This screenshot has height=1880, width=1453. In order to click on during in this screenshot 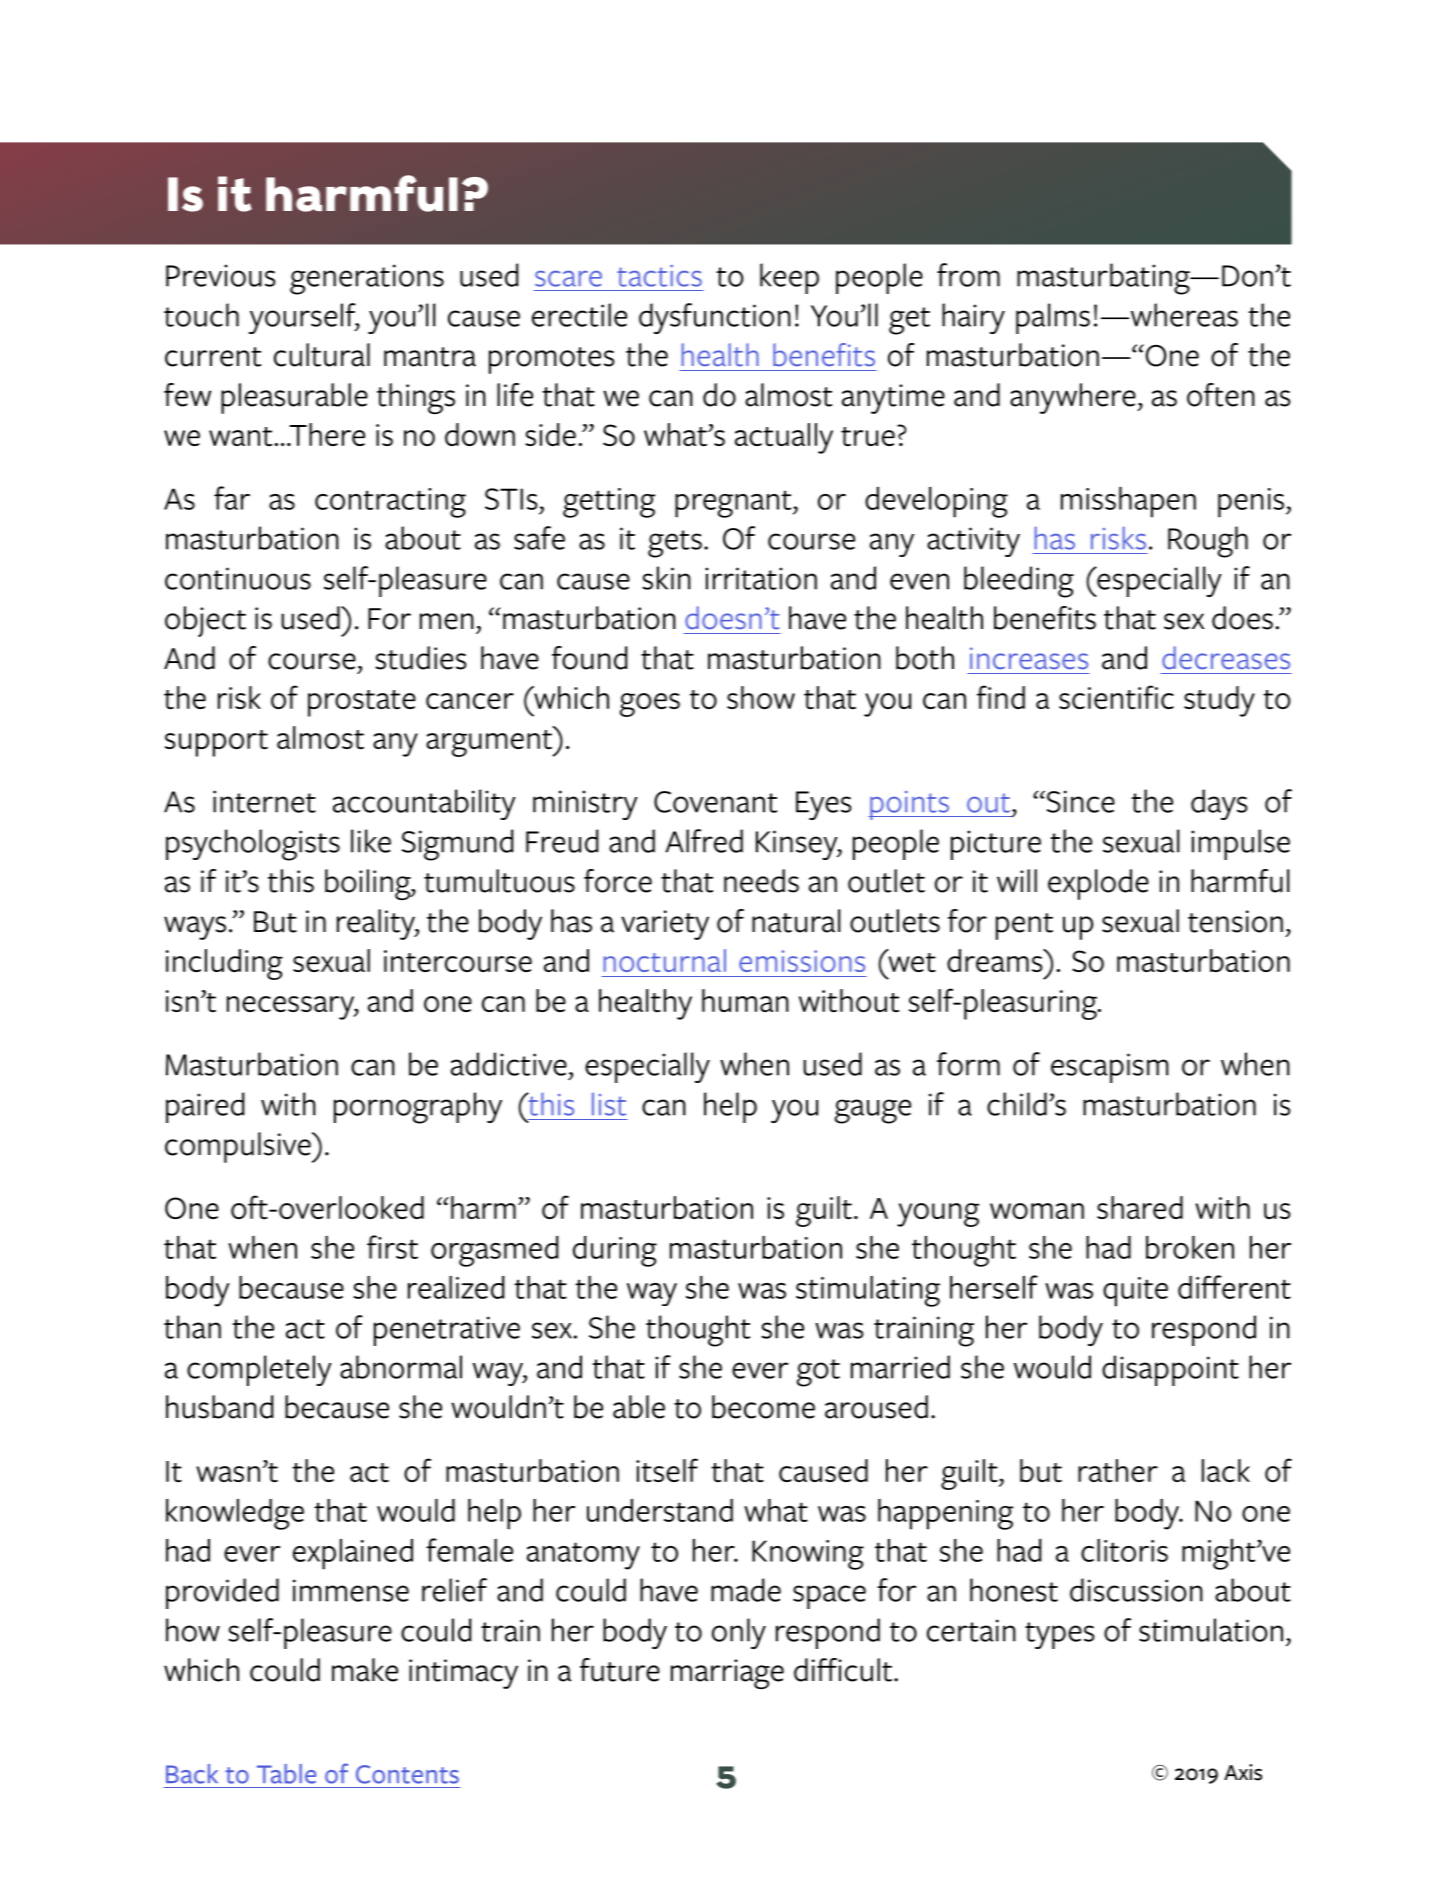, I will do `click(615, 1251)`.
